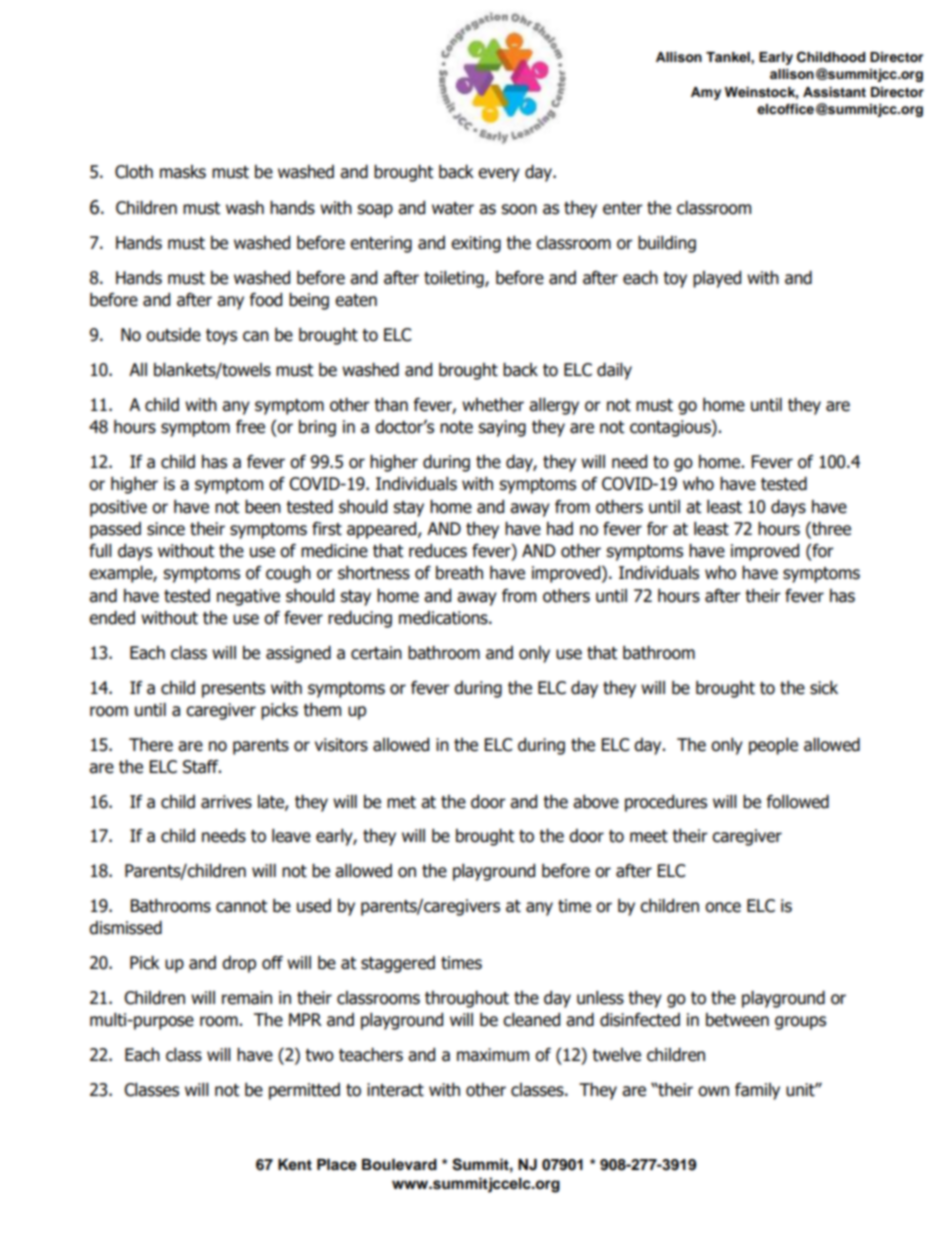 The width and height of the image is (952, 1233). I want to click on met, so click(401, 802).
